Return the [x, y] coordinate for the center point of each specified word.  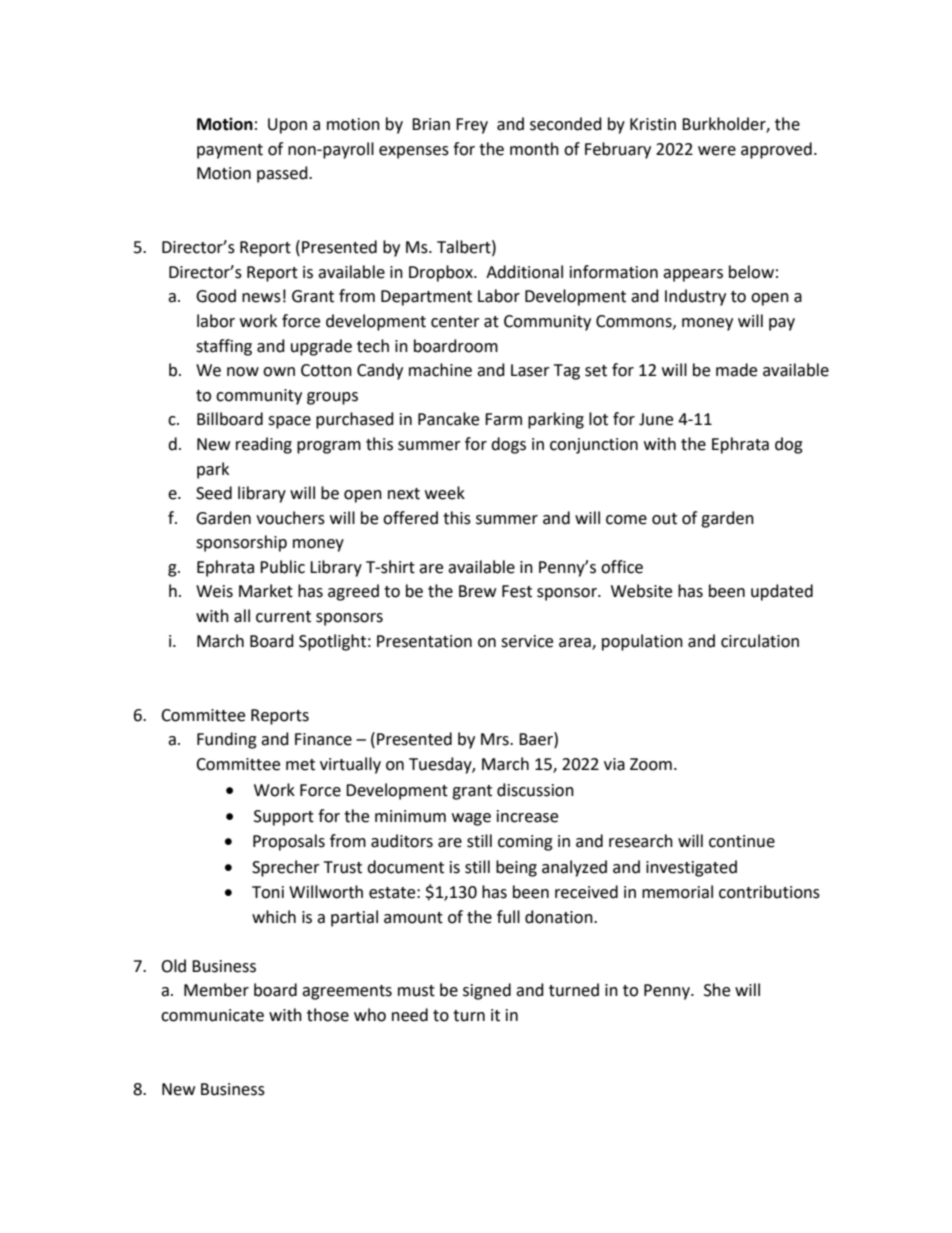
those [328, 1015]
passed [283, 174]
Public [282, 567]
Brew [477, 591]
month [534, 149]
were [717, 151]
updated [782, 592]
